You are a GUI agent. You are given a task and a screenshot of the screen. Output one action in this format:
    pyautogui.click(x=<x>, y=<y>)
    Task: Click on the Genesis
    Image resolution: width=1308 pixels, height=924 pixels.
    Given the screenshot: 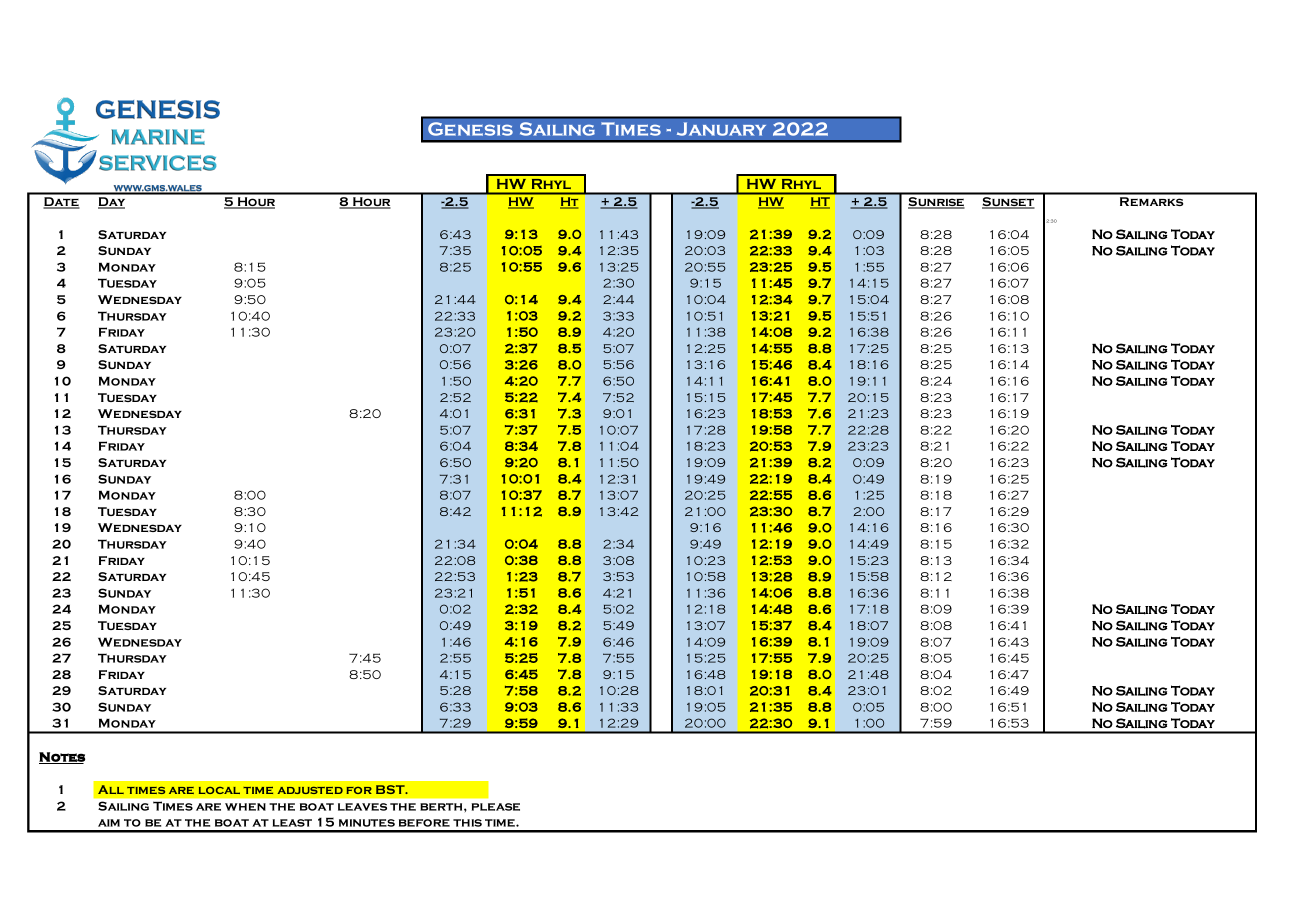 What is the action you would take?
    pyautogui.click(x=470, y=129)
